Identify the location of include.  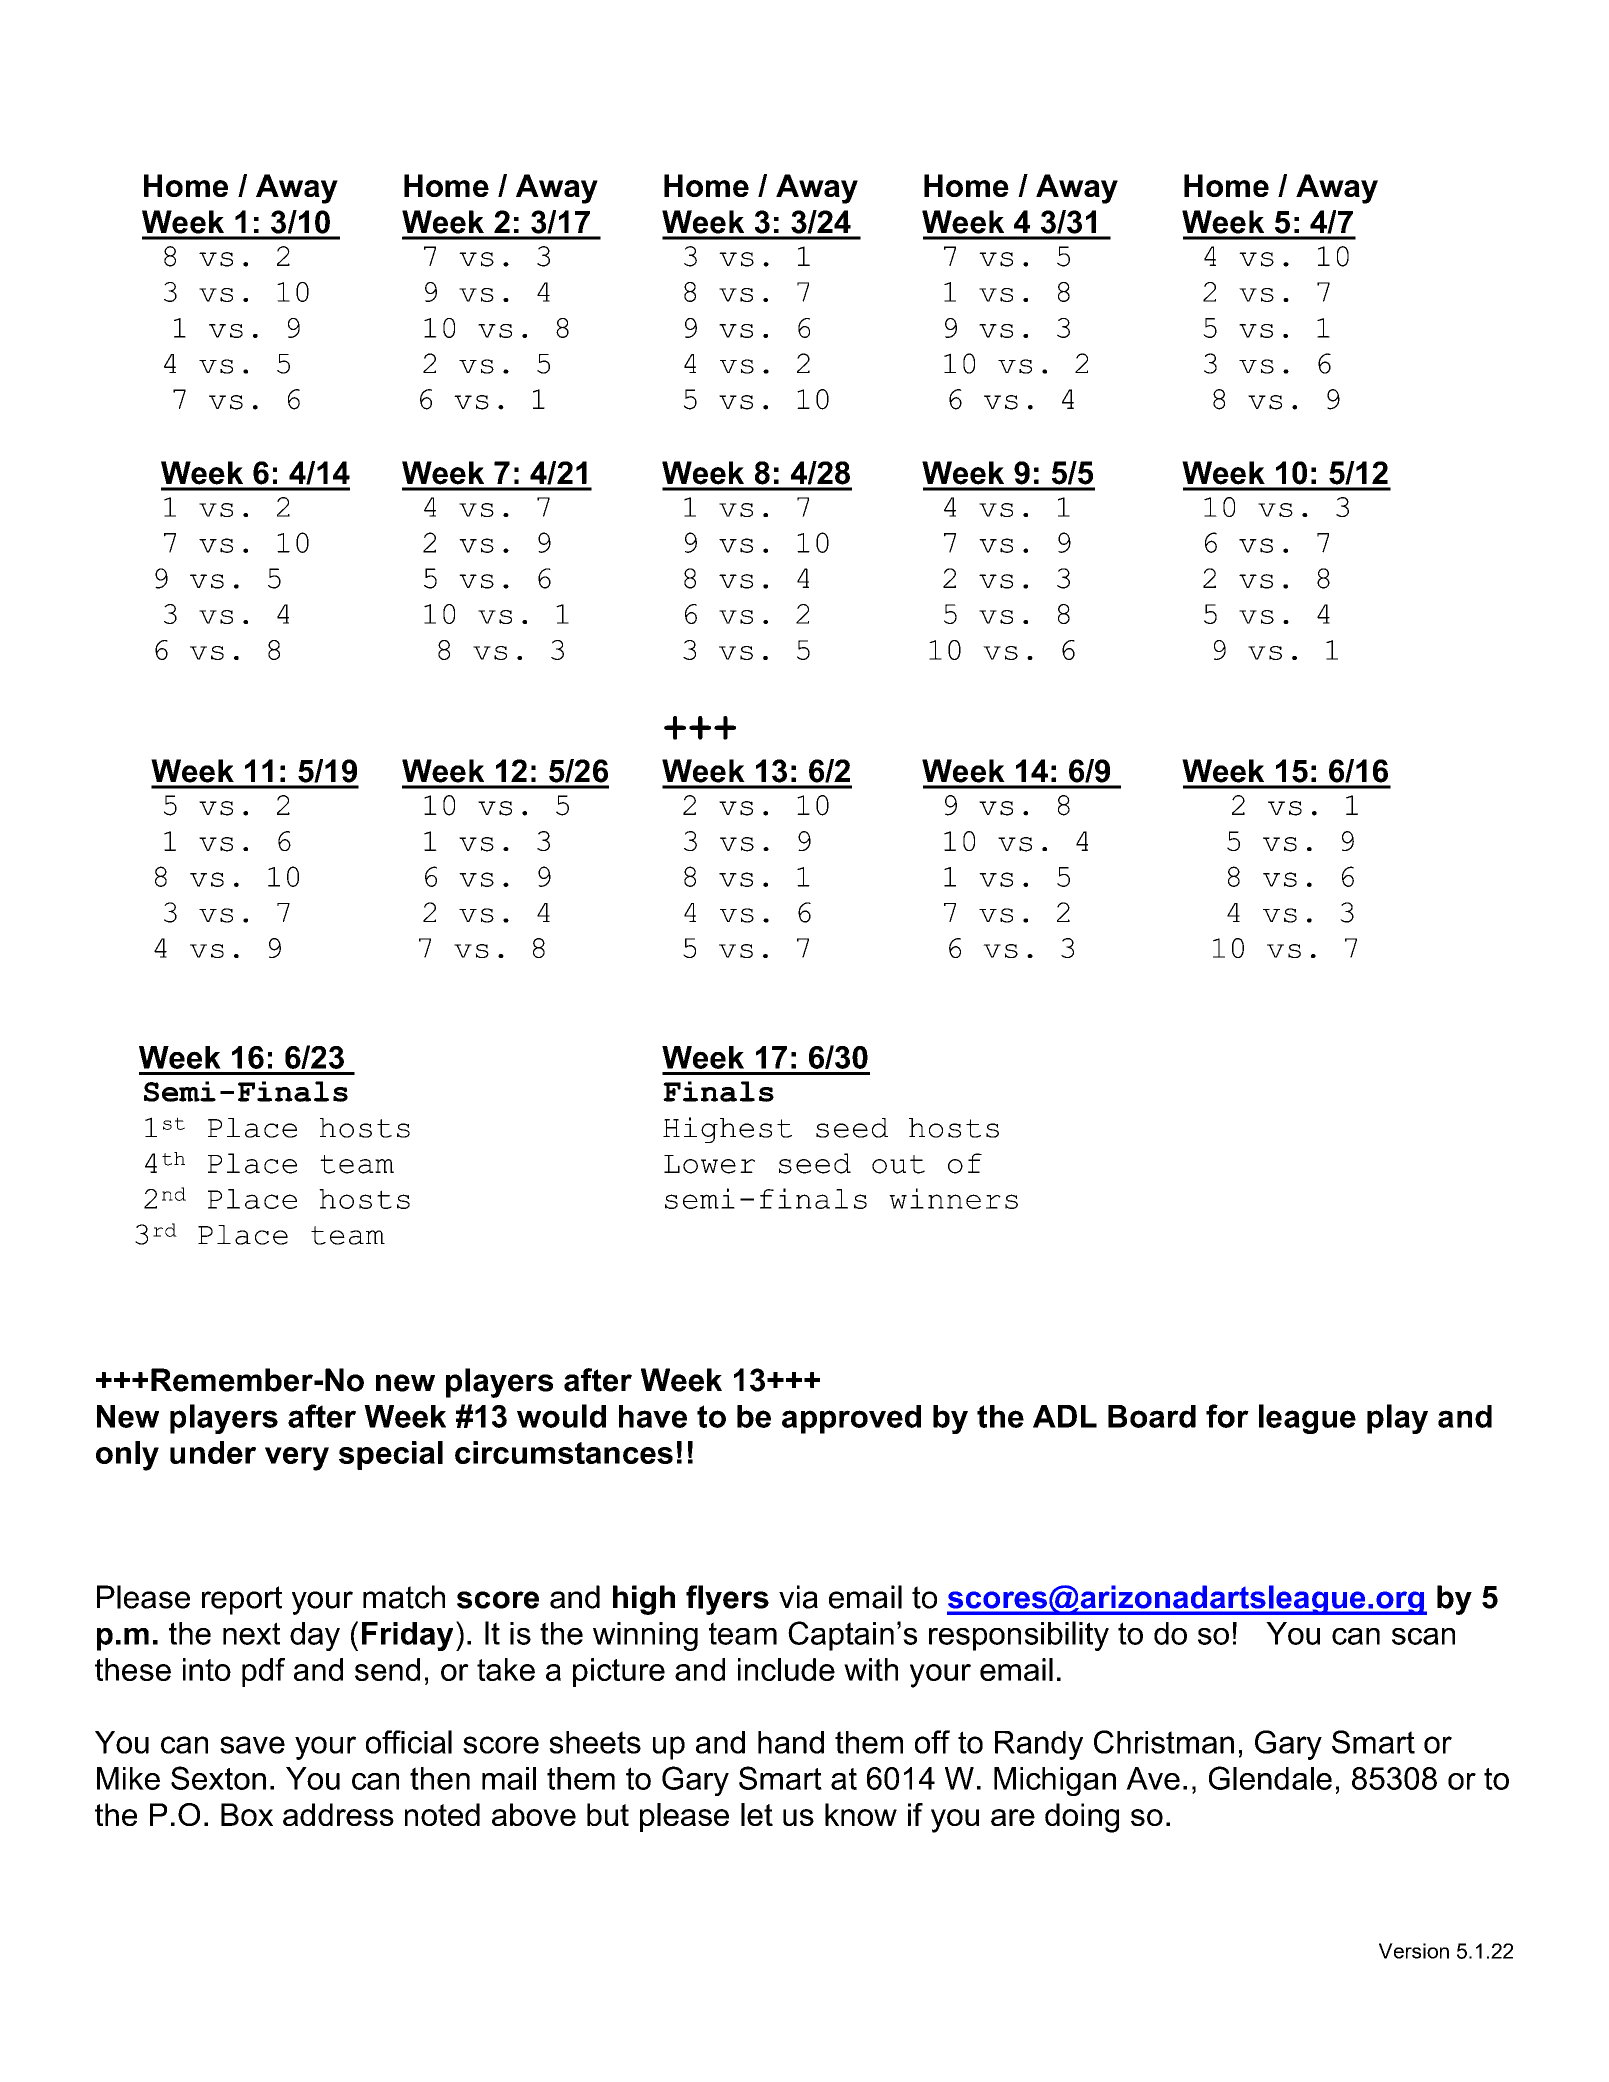
(786, 1669).
